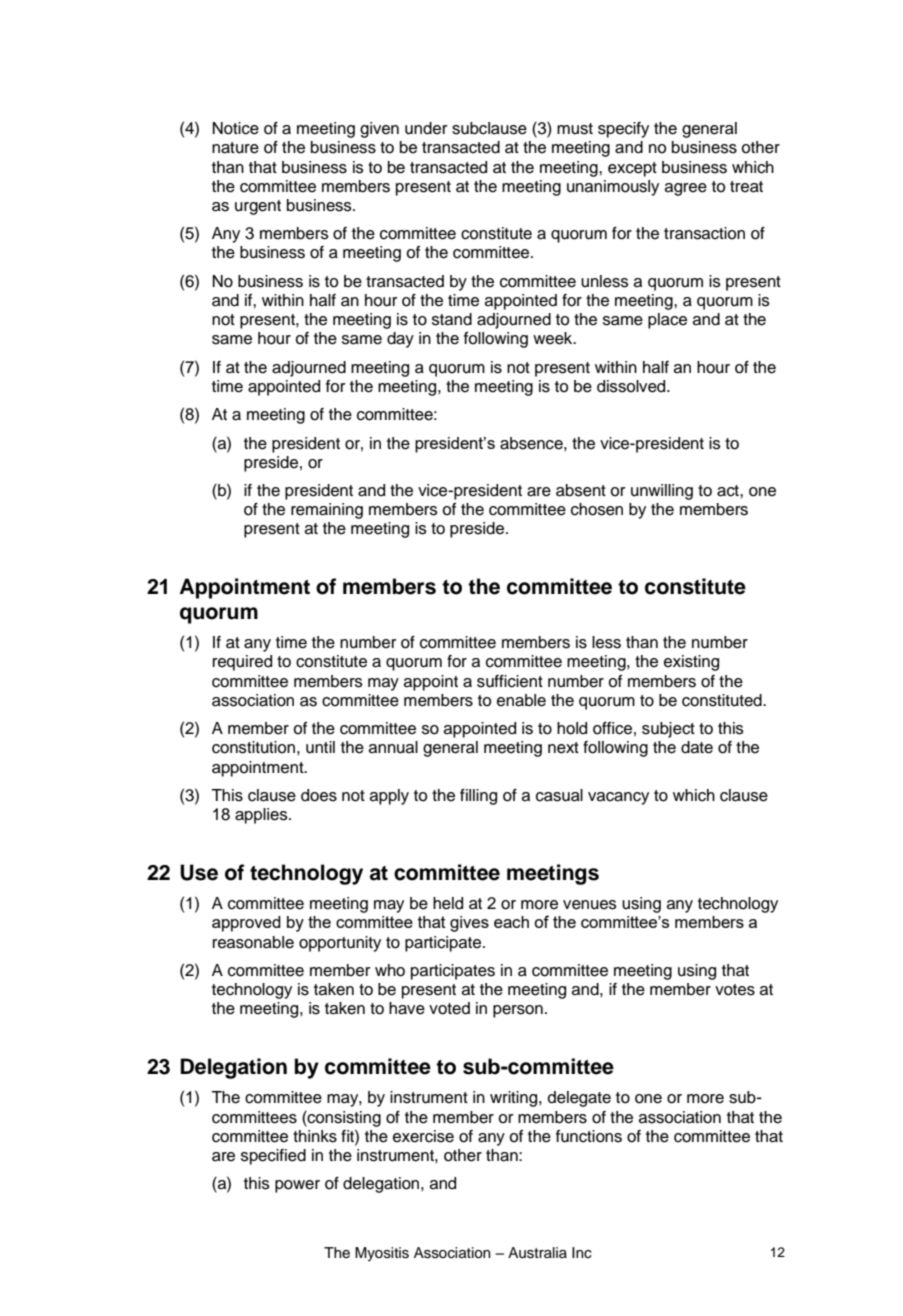 The height and width of the screenshot is (1316, 903). Describe the element at coordinates (537, 1253) in the screenshot. I see `Australia` at that location.
